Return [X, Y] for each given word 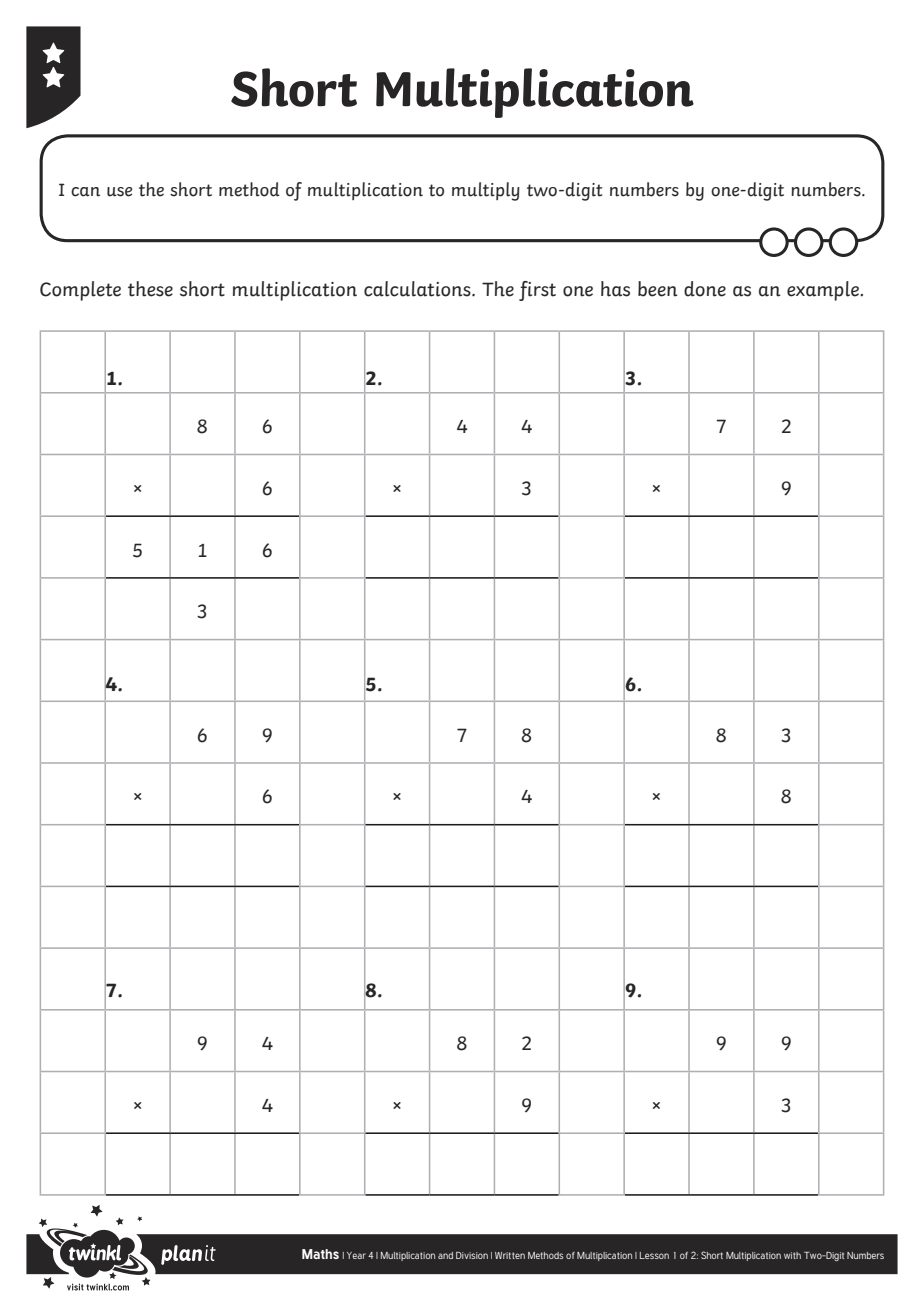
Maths [320, 1254]
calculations [418, 289]
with [792, 1255]
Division [472, 1255]
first [537, 291]
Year [356, 1255]
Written [510, 1255]
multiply [486, 191]
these [150, 289]
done [705, 289]
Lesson [654, 1255]
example [824, 291]
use [119, 192]
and [445, 1255]
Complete [80, 291]
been [657, 289]
